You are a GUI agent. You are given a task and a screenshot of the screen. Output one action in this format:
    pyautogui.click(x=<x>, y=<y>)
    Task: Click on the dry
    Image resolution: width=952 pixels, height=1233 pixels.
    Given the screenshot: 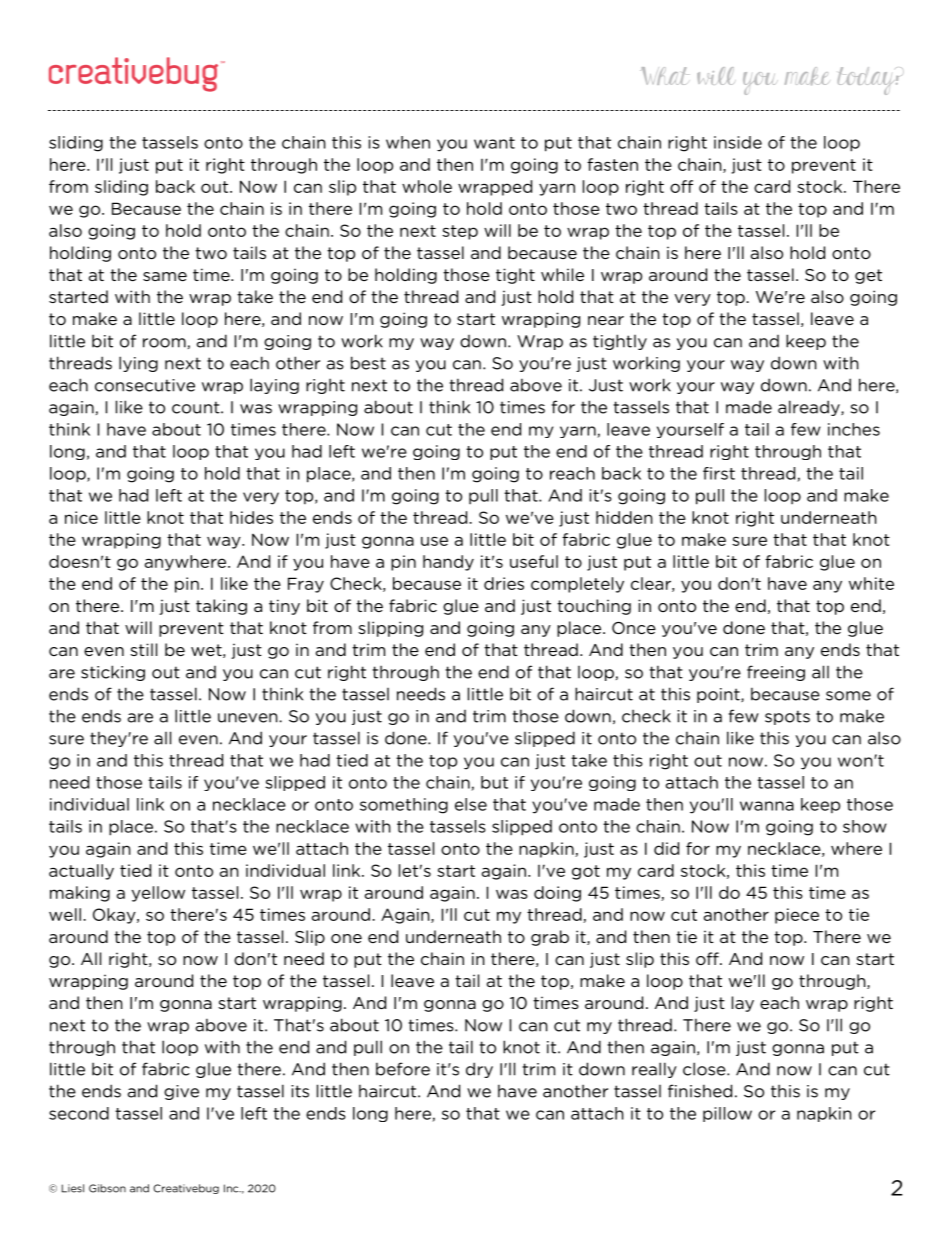 What is the action you would take?
    pyautogui.click(x=479, y=1070)
